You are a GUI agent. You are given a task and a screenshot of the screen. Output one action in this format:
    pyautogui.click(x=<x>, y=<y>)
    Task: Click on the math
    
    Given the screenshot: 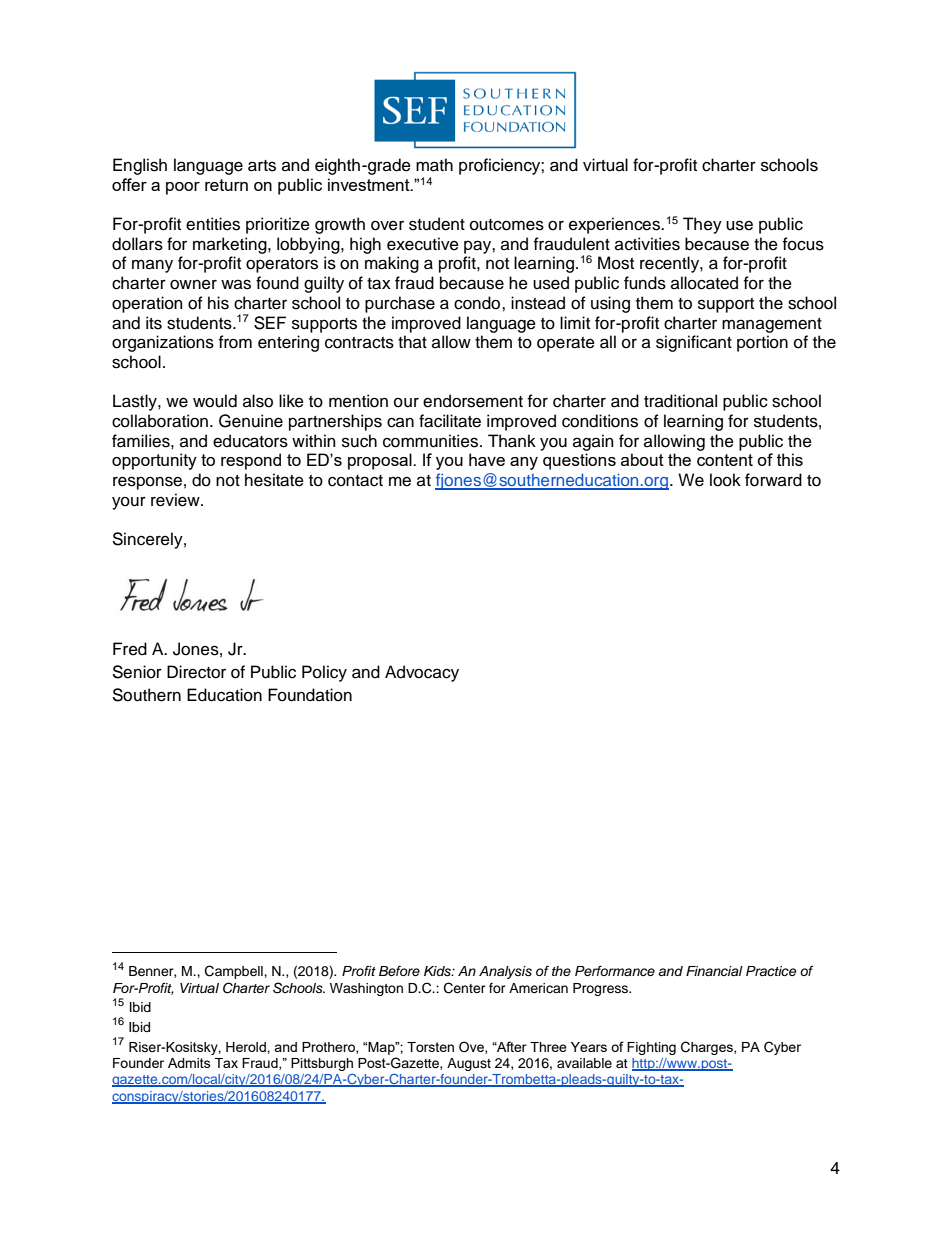 What is the action you would take?
    pyautogui.click(x=434, y=165)
